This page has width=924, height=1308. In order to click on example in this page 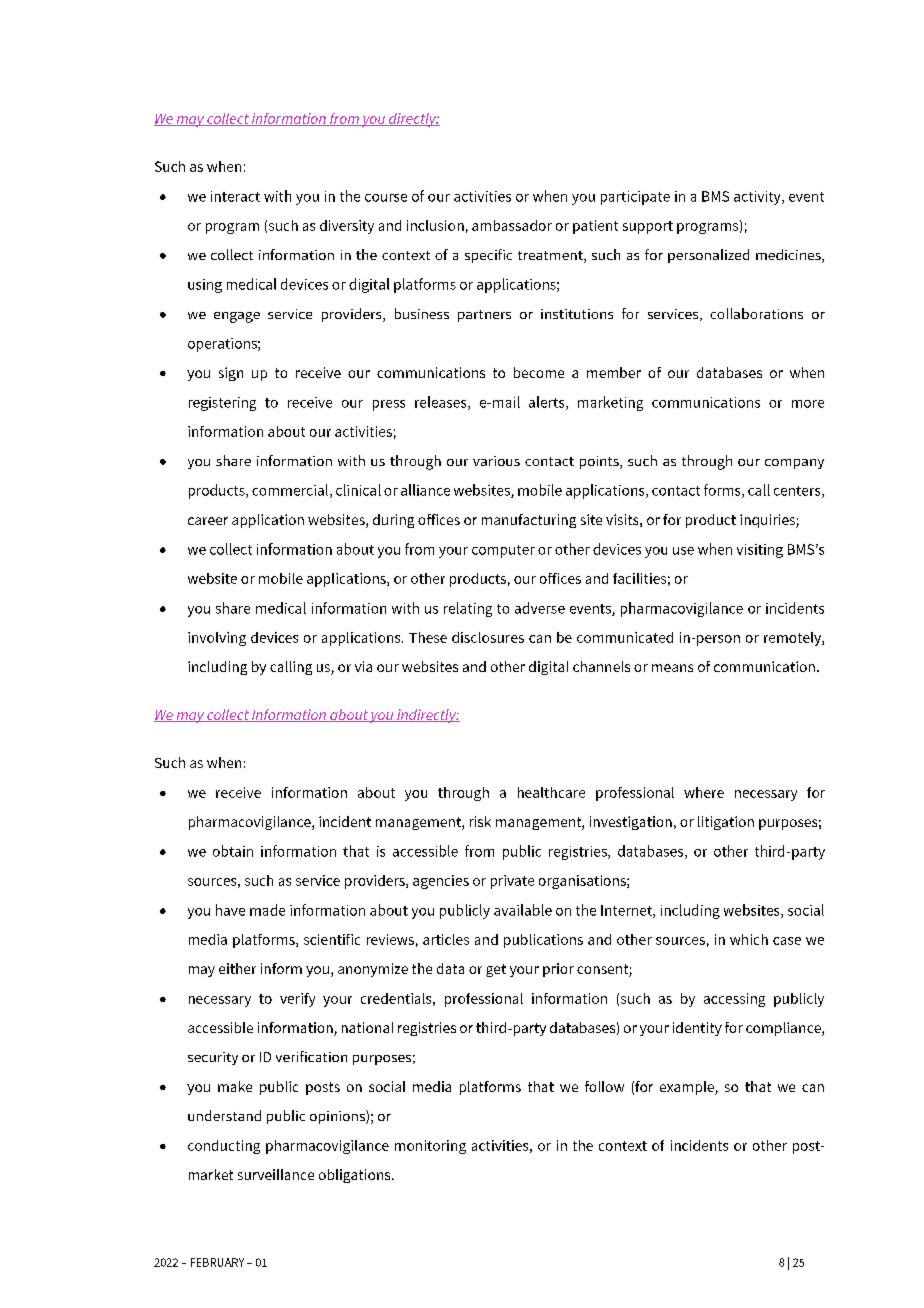, I will do `click(688, 1088)`.
